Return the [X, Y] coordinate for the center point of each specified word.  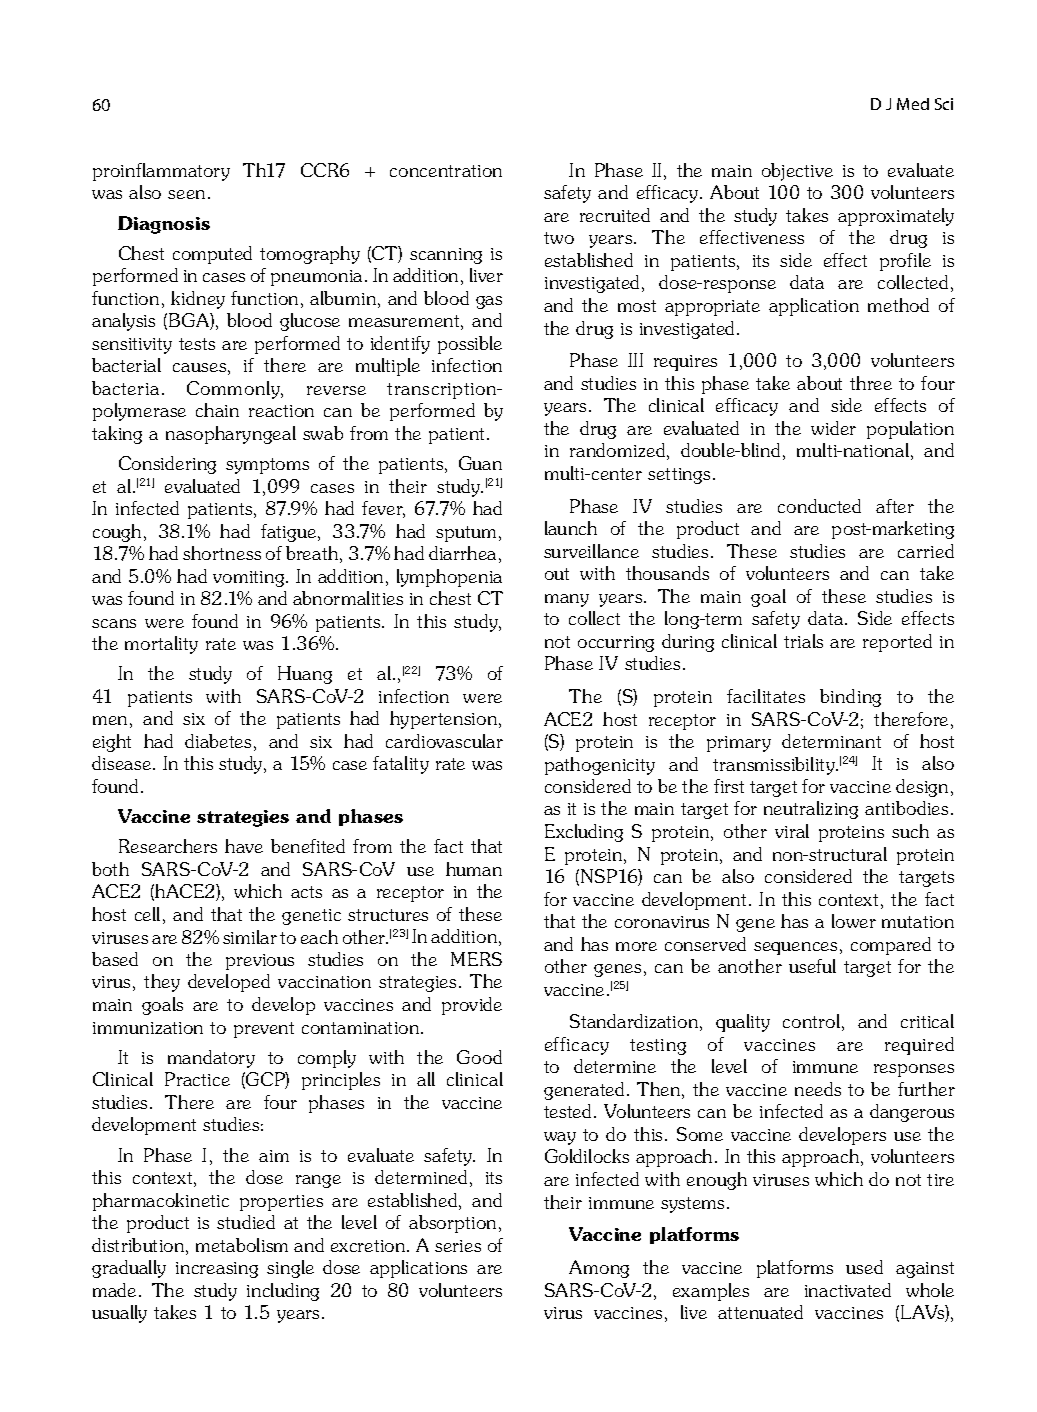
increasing [217, 1270]
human [474, 869]
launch [571, 528]
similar [250, 937]
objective [797, 172]
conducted [819, 506]
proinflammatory [161, 172]
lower [854, 921]
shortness [222, 553]
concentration [446, 171]
